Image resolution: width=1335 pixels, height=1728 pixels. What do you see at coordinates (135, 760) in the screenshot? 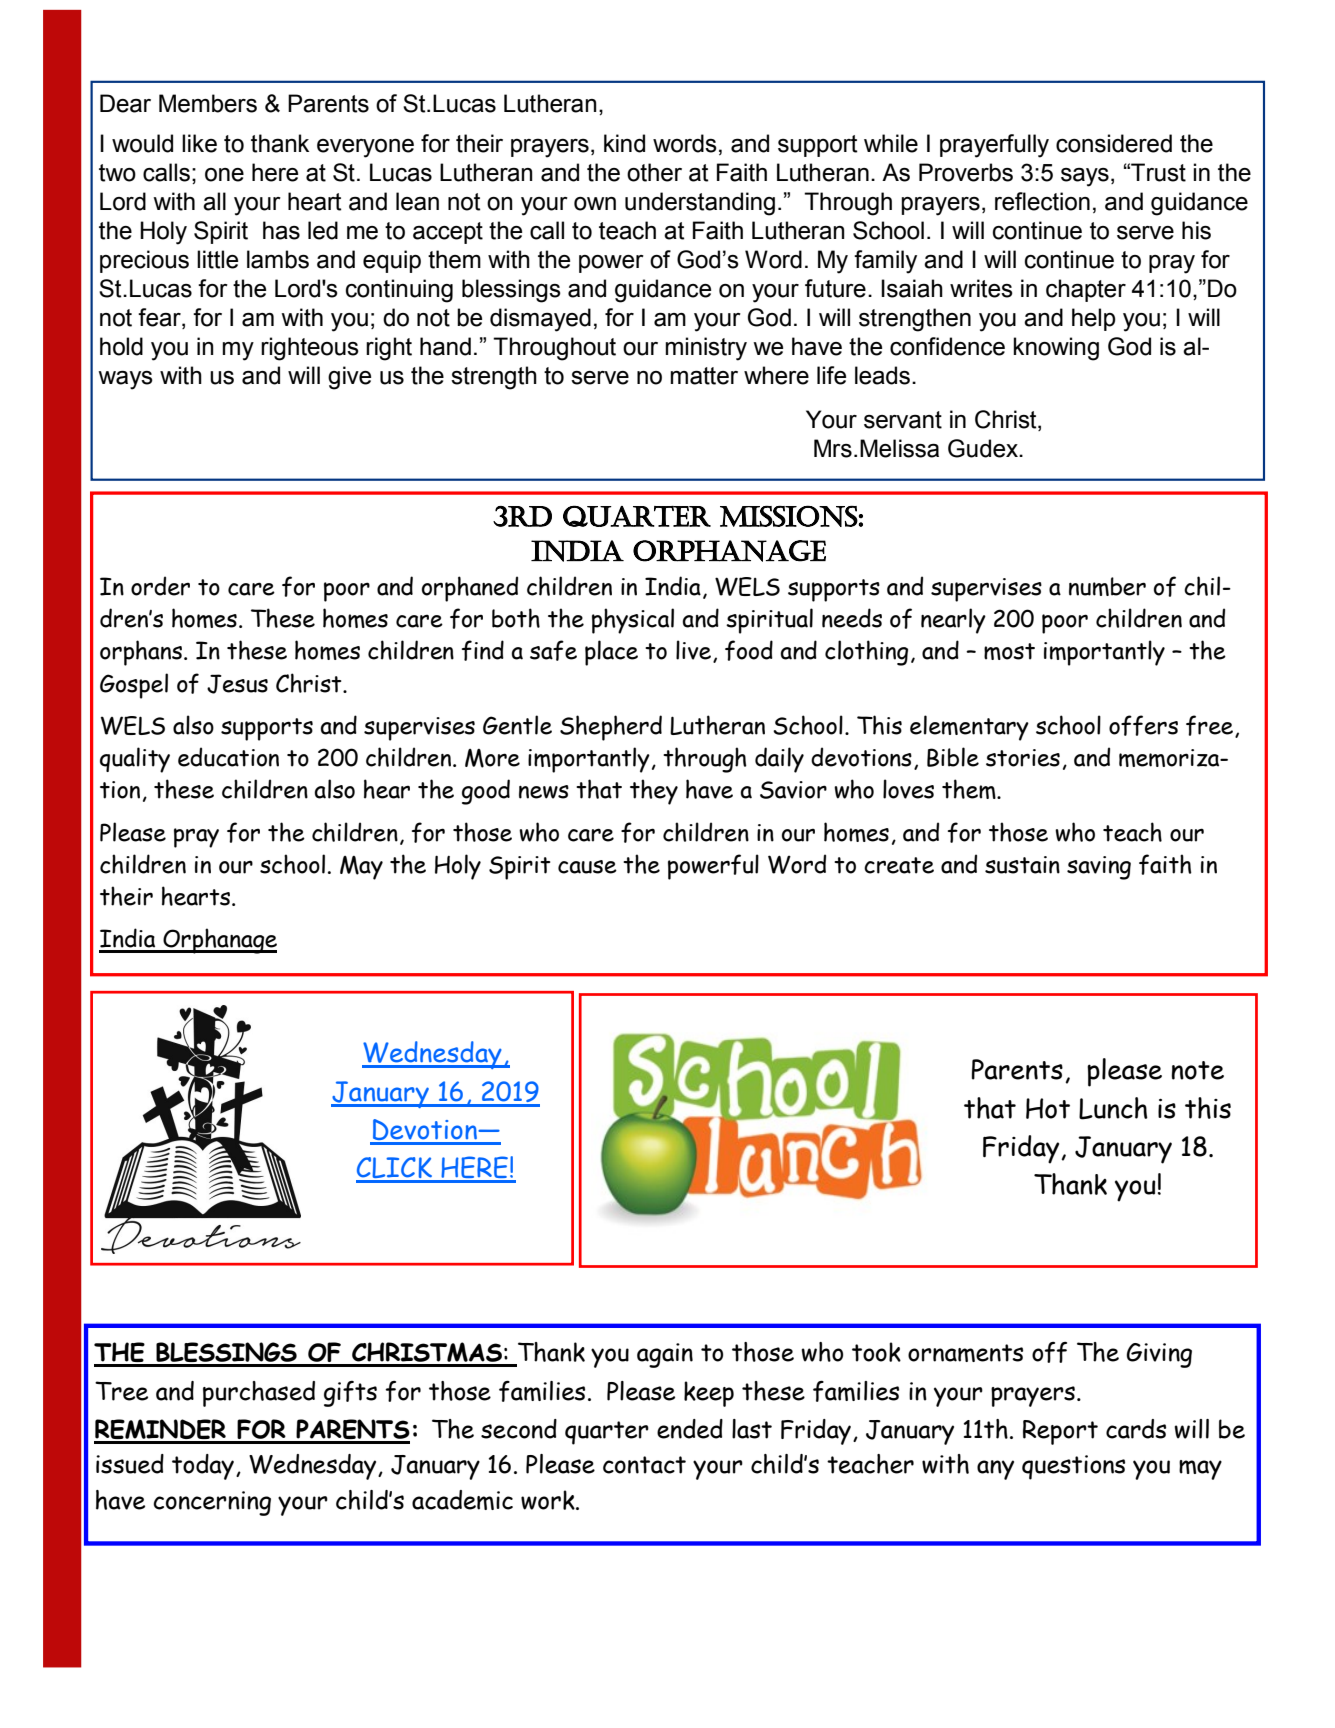
I see `quality` at bounding box center [135, 760].
